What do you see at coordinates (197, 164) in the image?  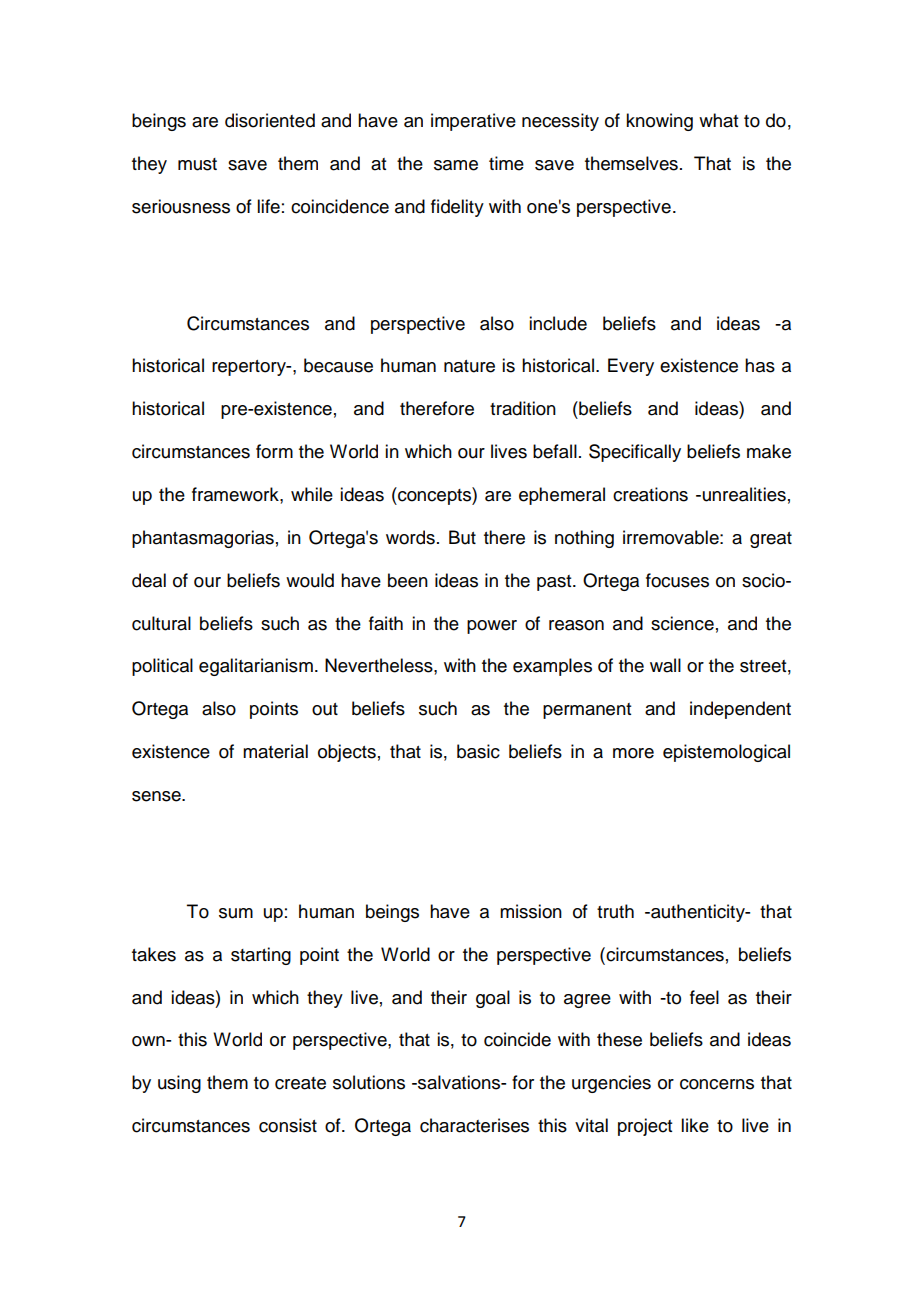 I see `must` at bounding box center [197, 164].
